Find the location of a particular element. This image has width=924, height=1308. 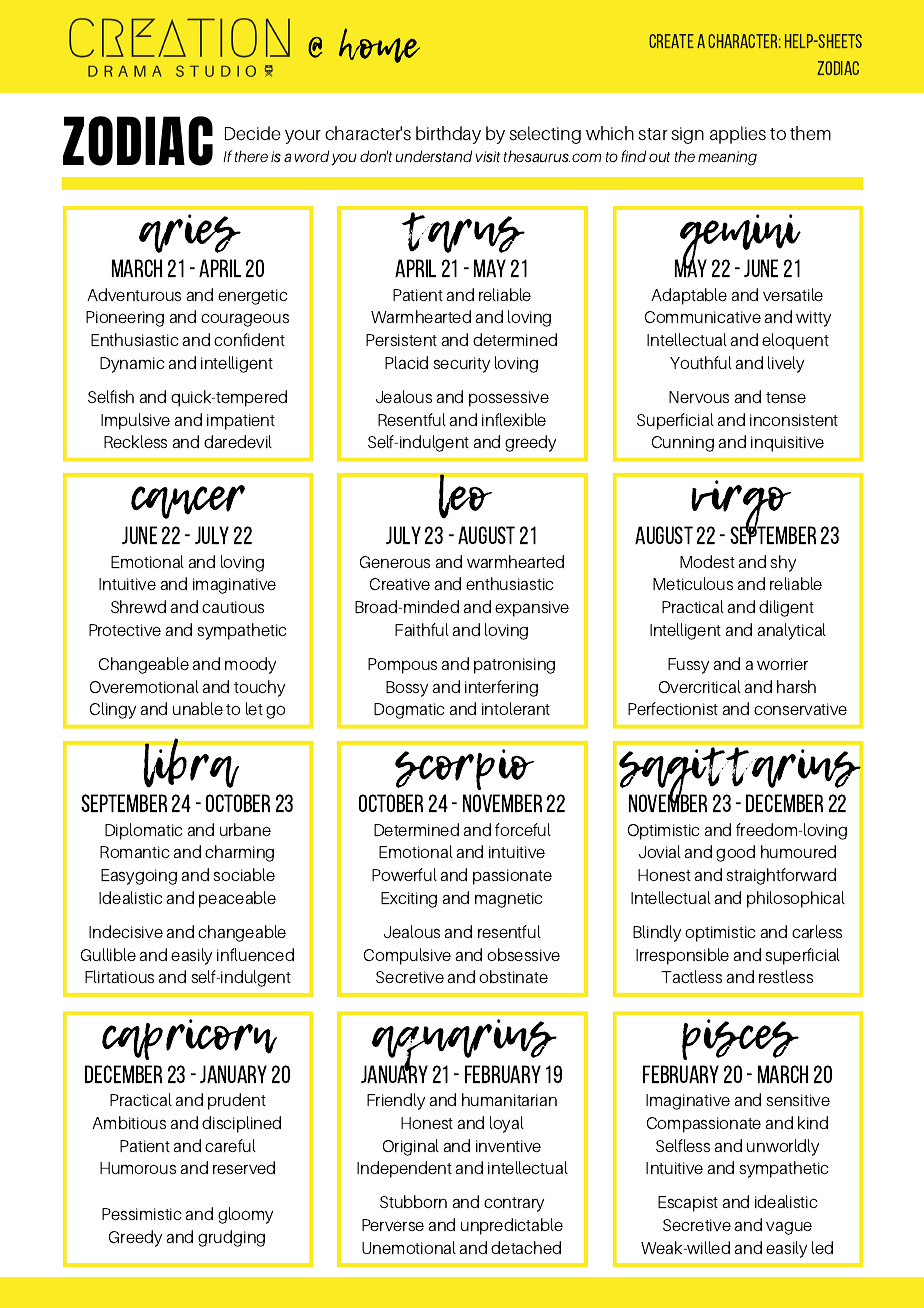

grudging is located at coordinates (231, 1238).
